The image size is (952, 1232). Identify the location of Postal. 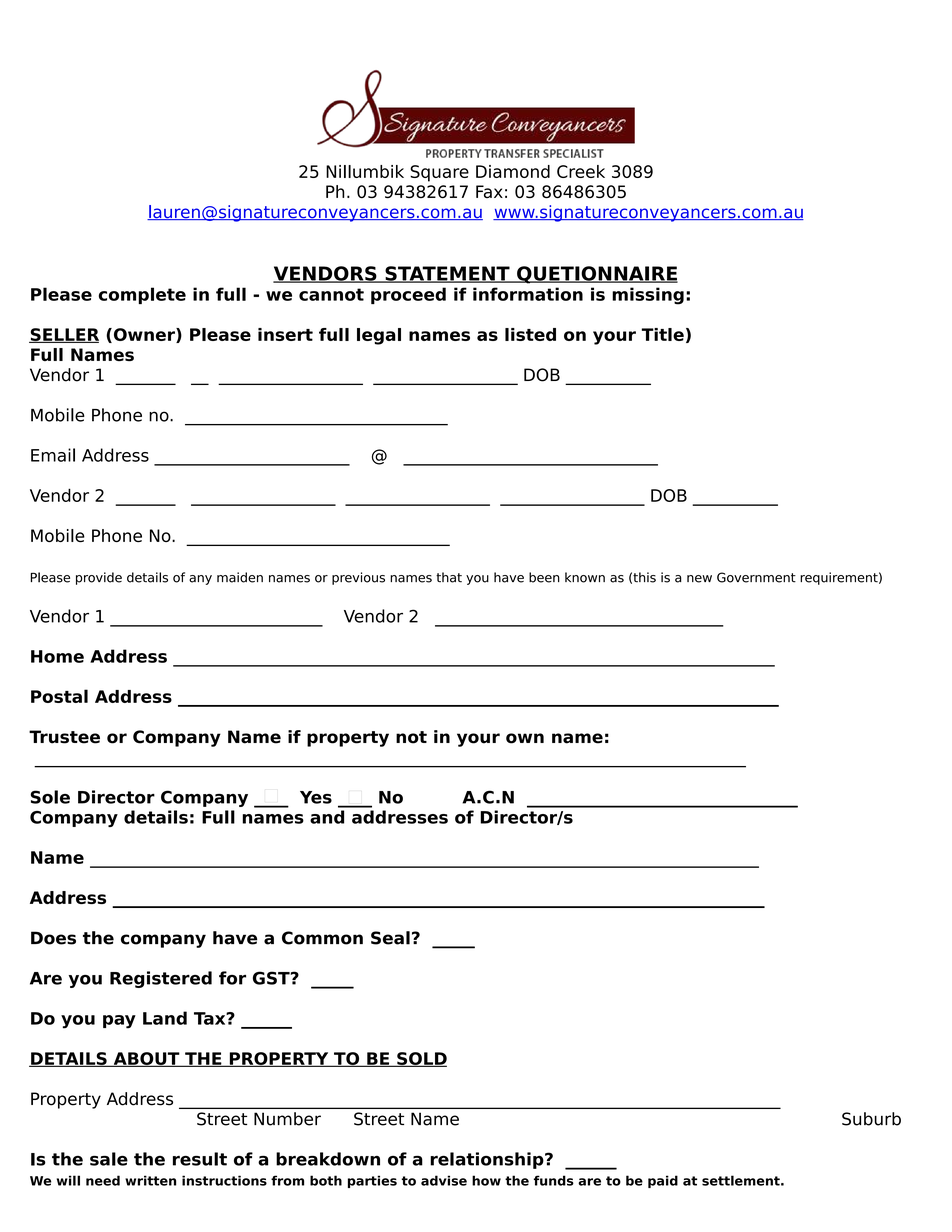
(59, 696).
